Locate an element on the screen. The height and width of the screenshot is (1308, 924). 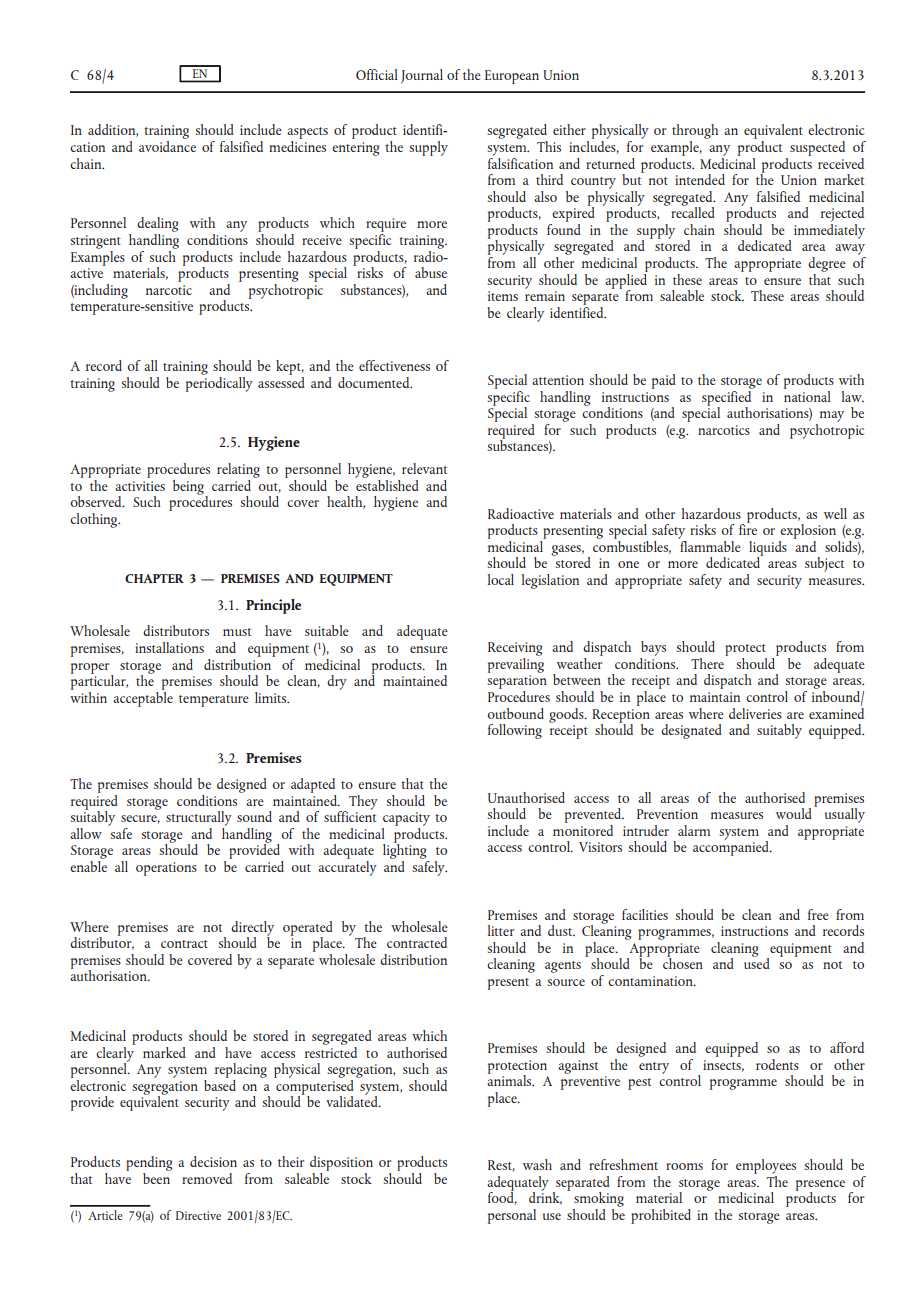
been is located at coordinates (157, 1177).
